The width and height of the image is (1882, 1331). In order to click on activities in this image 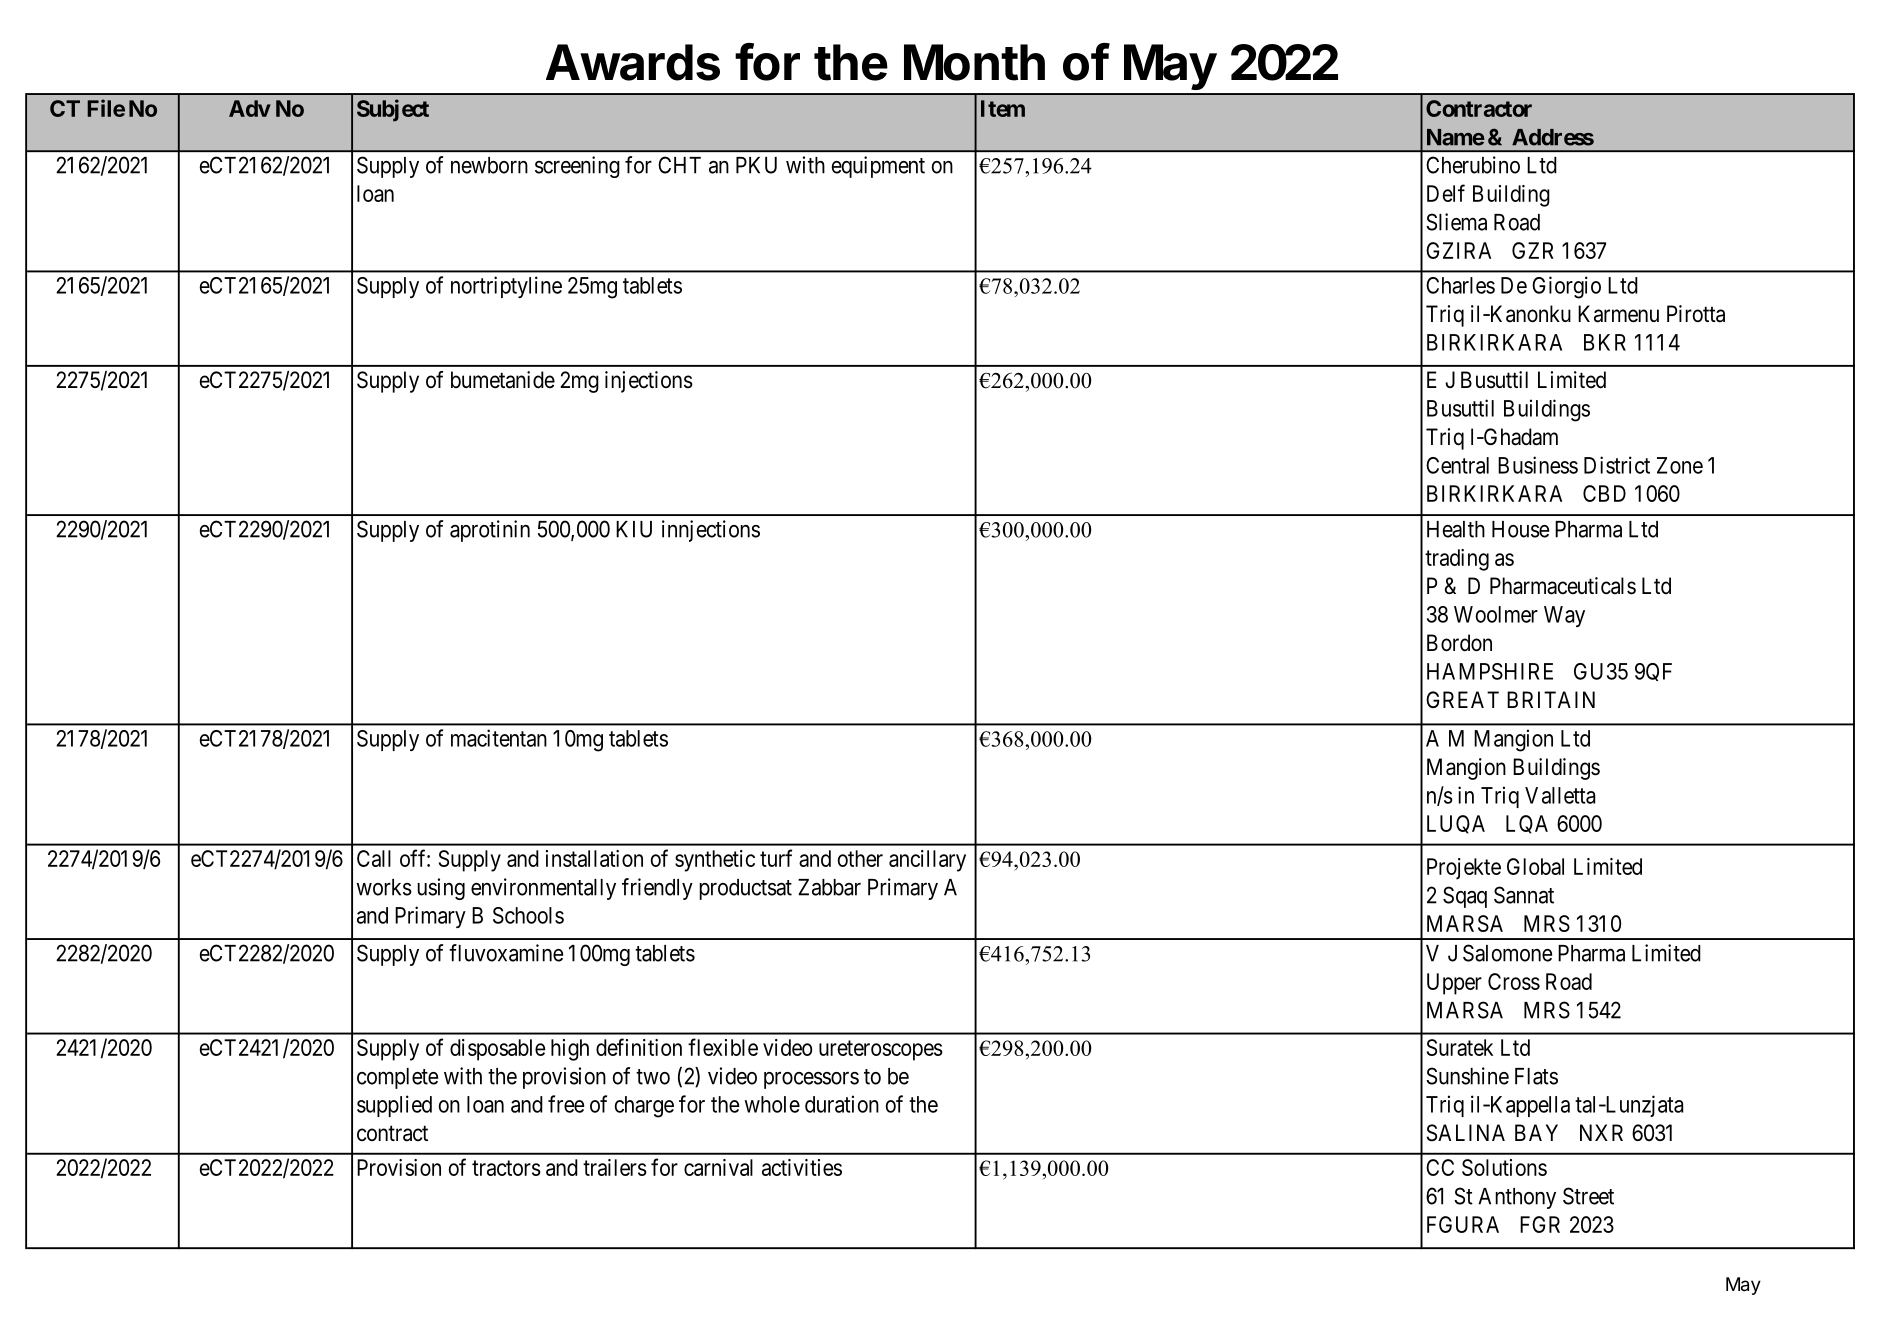, I will do `click(802, 1167)`.
